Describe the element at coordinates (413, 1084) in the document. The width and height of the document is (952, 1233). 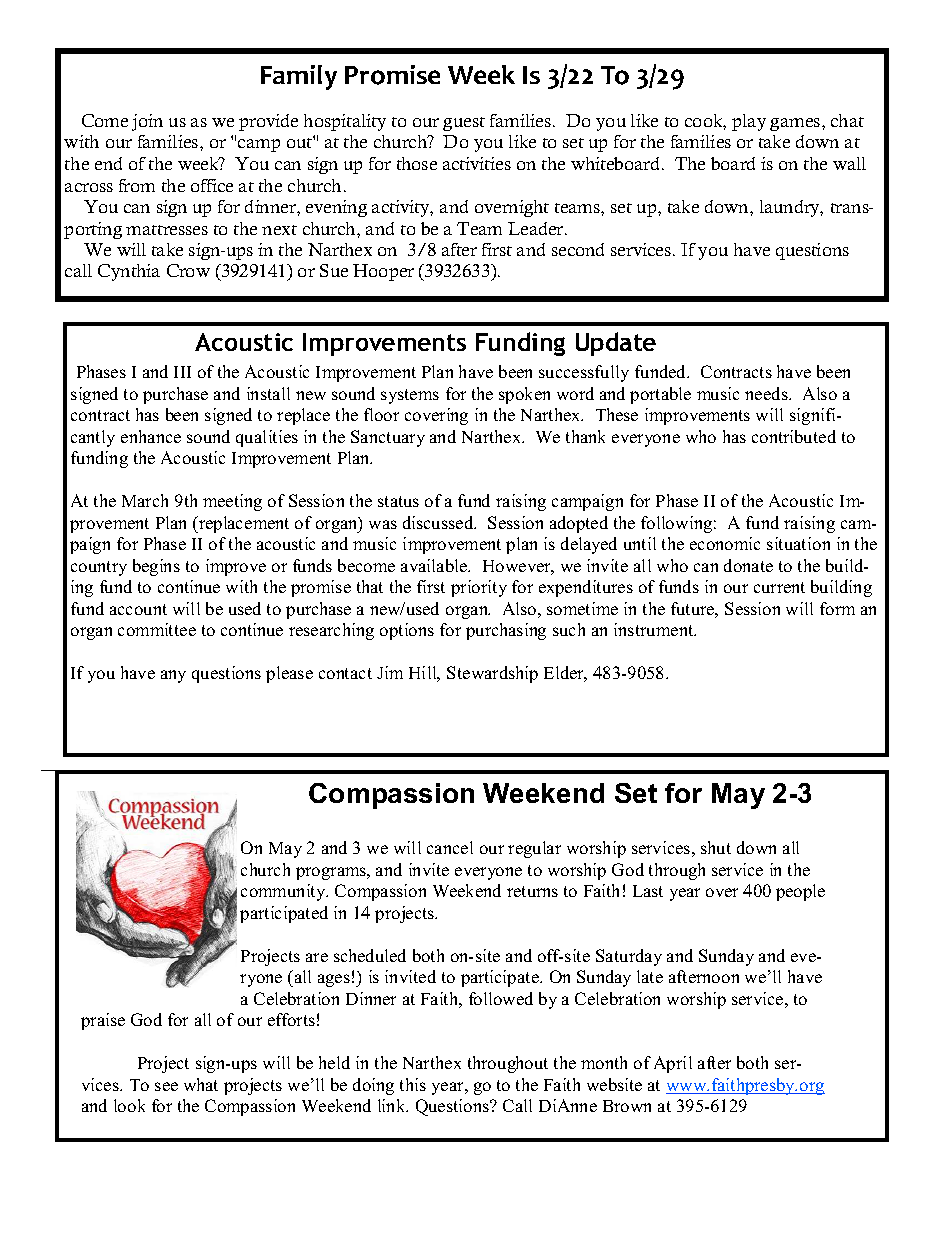
I see `this` at that location.
